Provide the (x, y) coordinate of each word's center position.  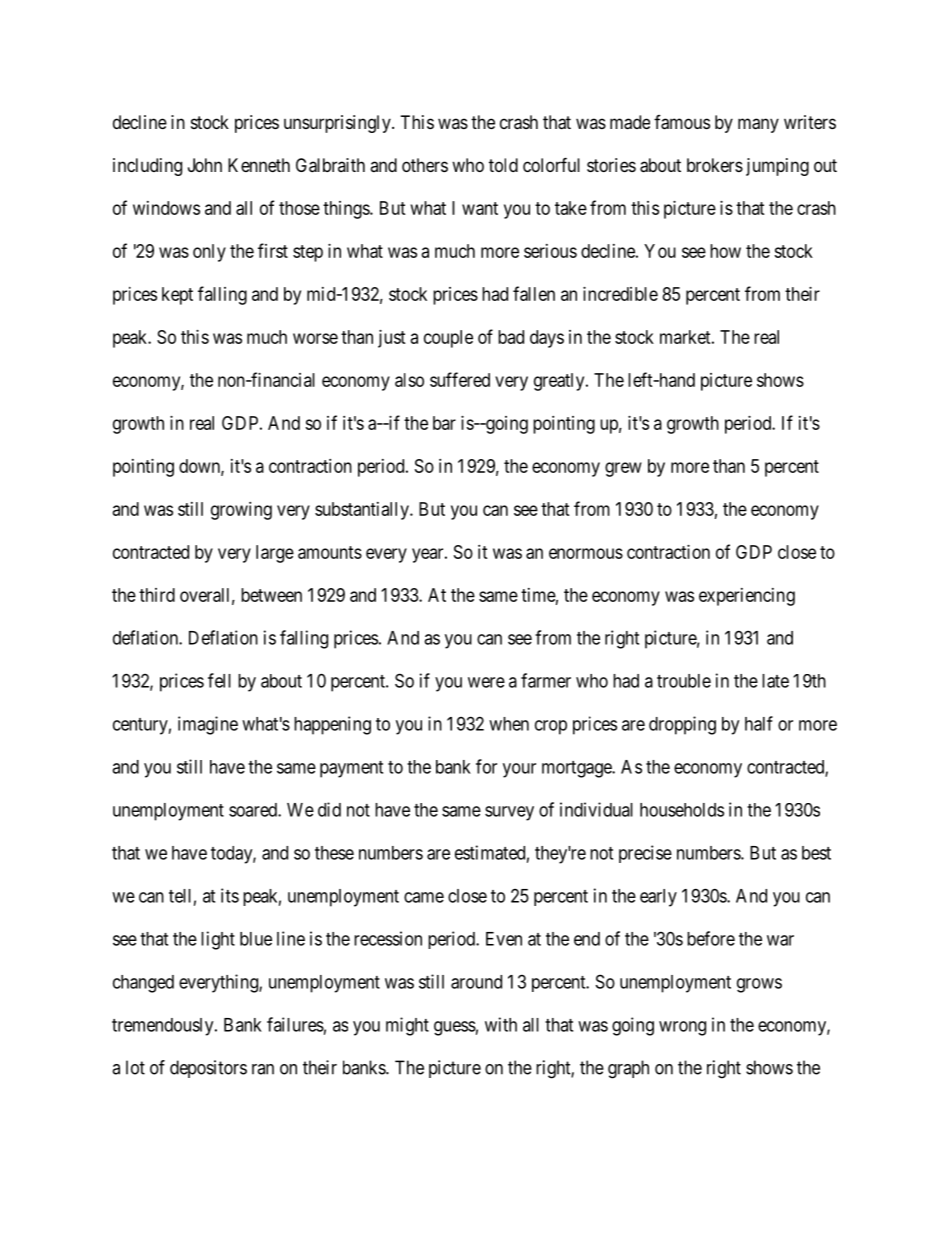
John (205, 165)
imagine (208, 725)
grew (623, 469)
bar (444, 423)
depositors (208, 1069)
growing (241, 511)
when (509, 724)
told (503, 165)
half (759, 723)
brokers (715, 165)
